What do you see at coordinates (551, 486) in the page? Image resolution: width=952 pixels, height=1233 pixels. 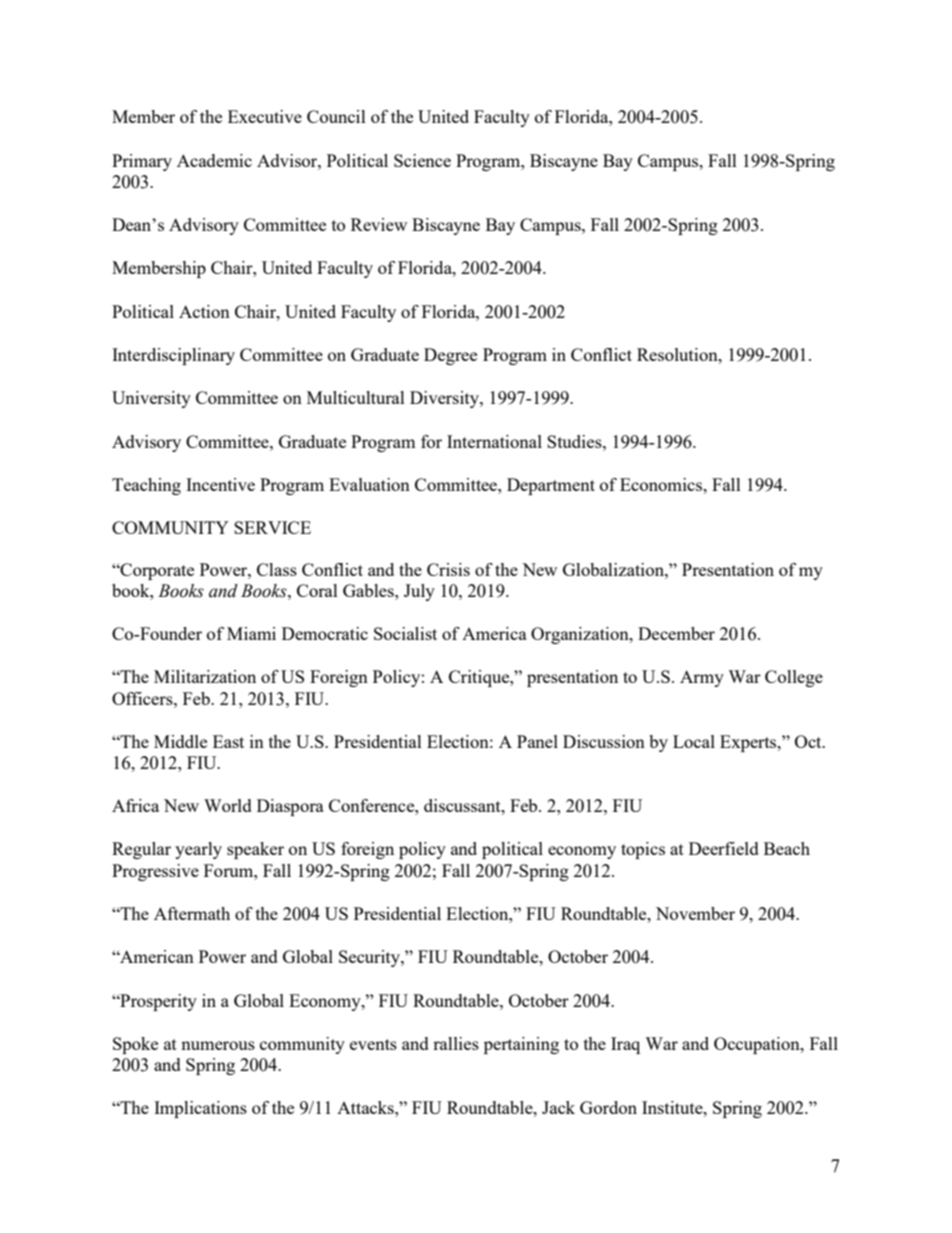 I see `Department` at bounding box center [551, 486].
